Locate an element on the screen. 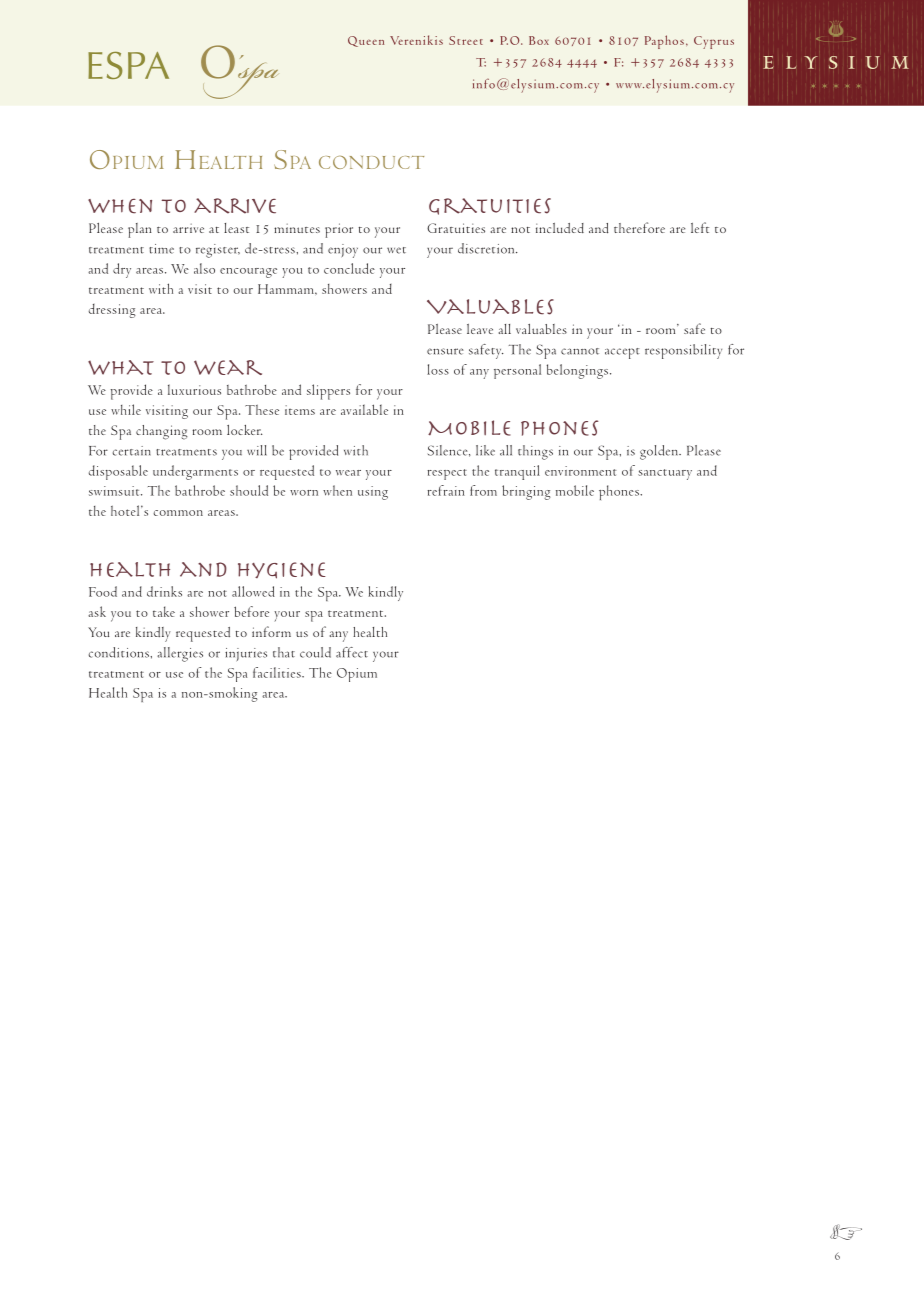  What is located at coordinates (121, 367).
